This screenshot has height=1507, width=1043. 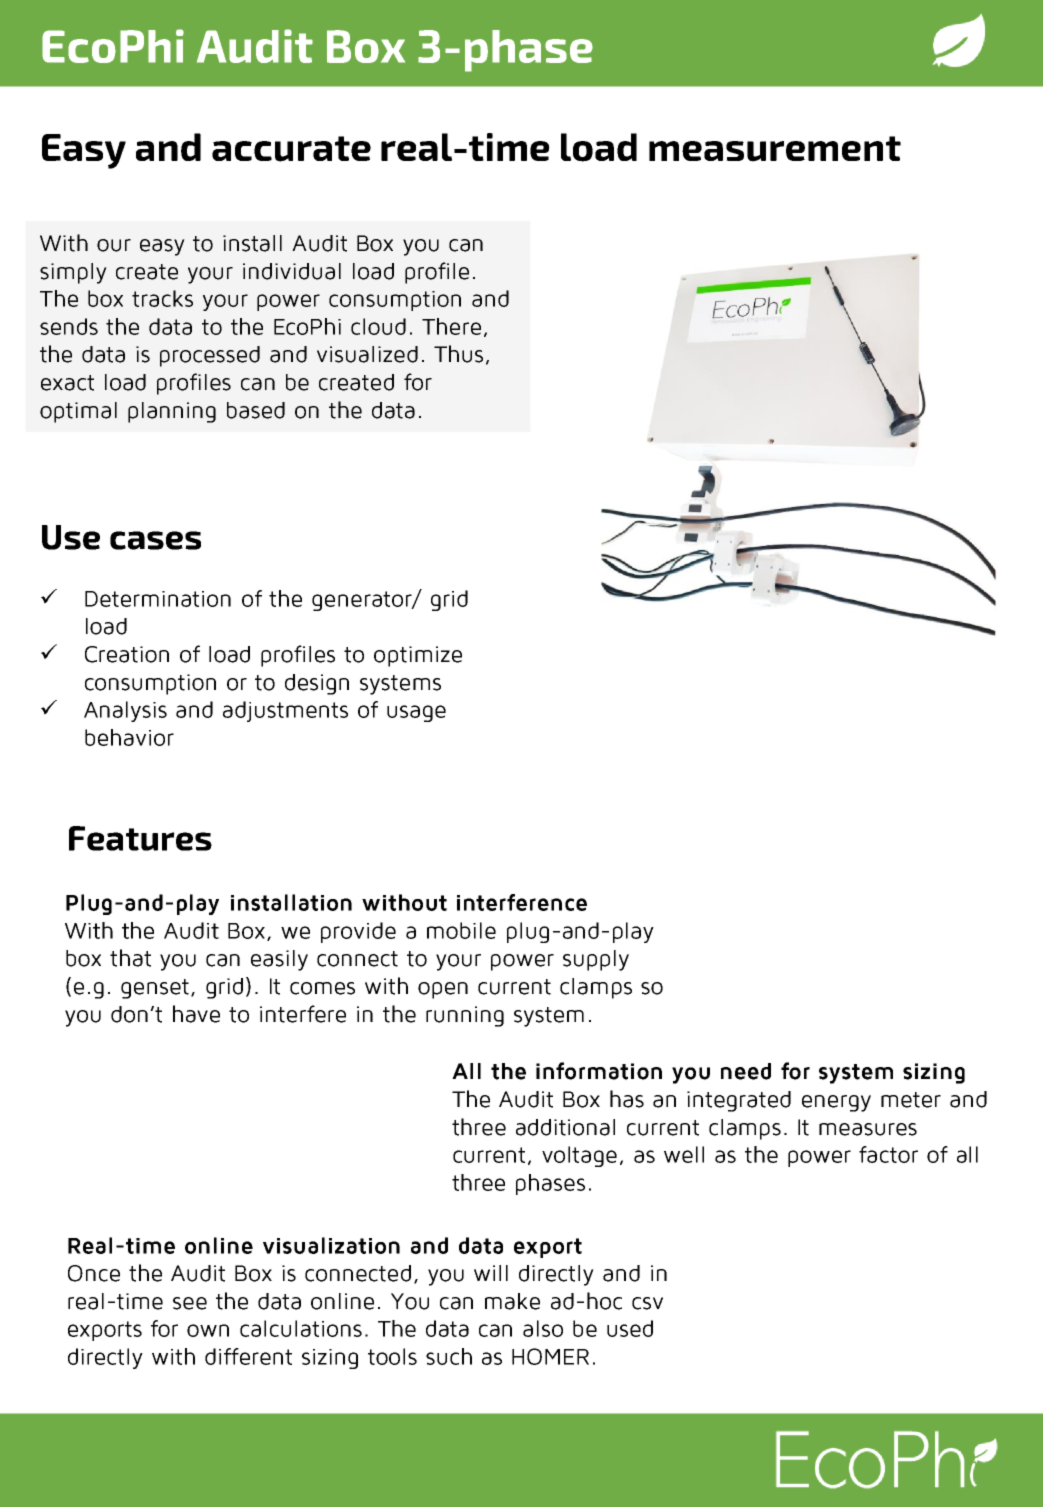 What do you see at coordinates (130, 958) in the screenshot?
I see `that` at bounding box center [130, 958].
